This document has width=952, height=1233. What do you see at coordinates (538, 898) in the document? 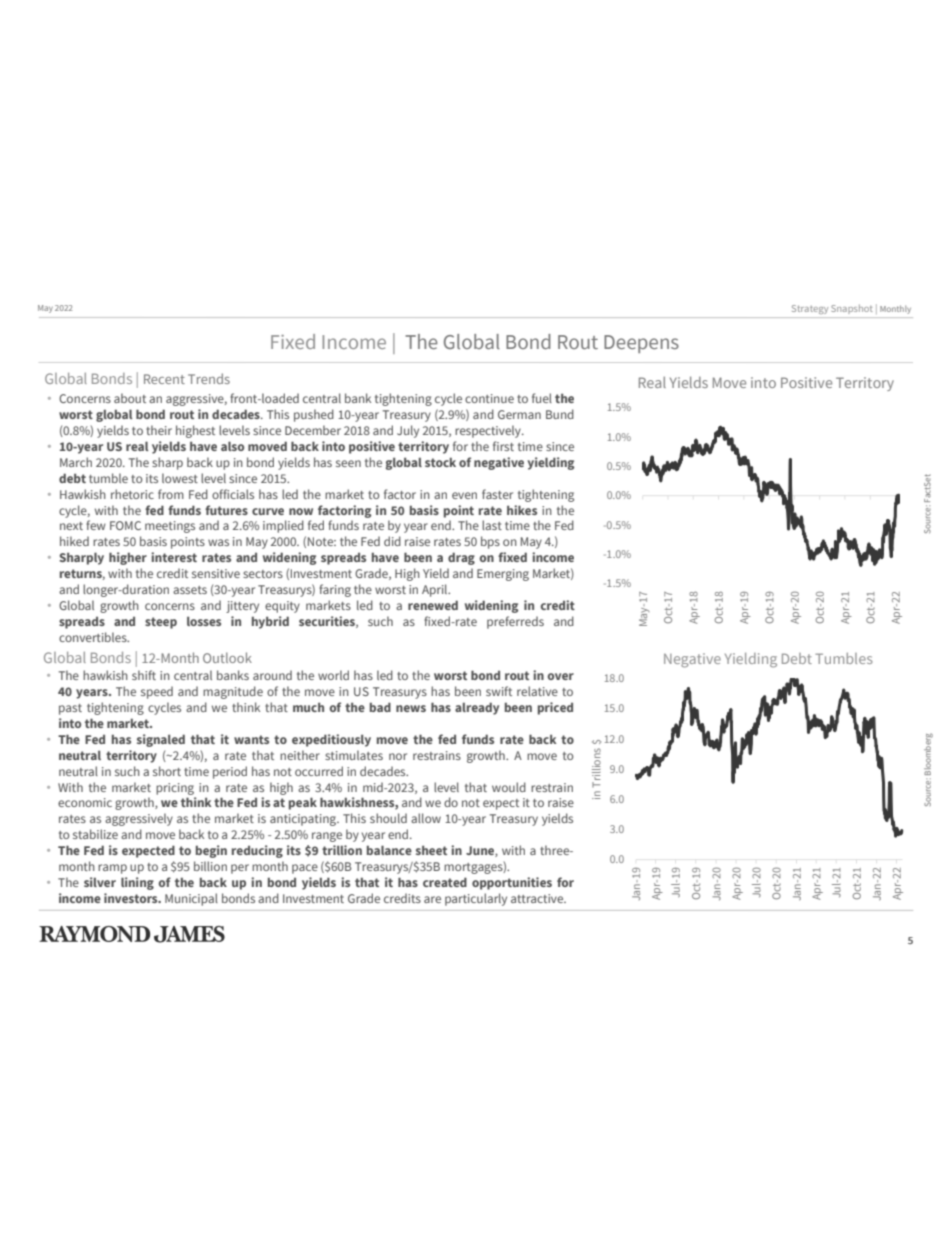
I see `attractive` at bounding box center [538, 898].
